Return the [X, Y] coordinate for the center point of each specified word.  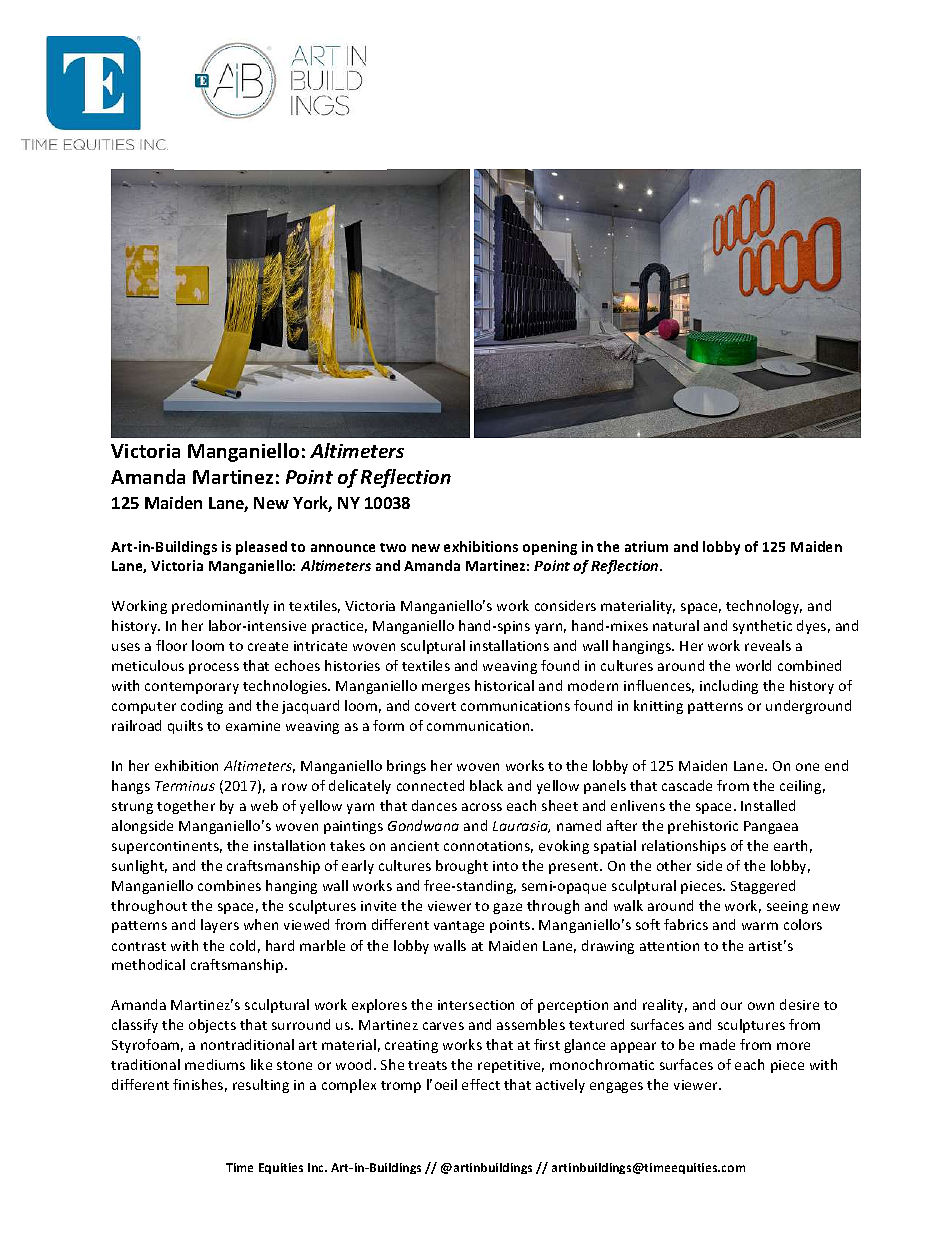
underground [808, 707]
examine [253, 726]
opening [550, 548]
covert [435, 706]
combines [229, 885]
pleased [261, 548]
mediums [215, 1064]
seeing [787, 907]
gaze [507, 908]
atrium [646, 546]
